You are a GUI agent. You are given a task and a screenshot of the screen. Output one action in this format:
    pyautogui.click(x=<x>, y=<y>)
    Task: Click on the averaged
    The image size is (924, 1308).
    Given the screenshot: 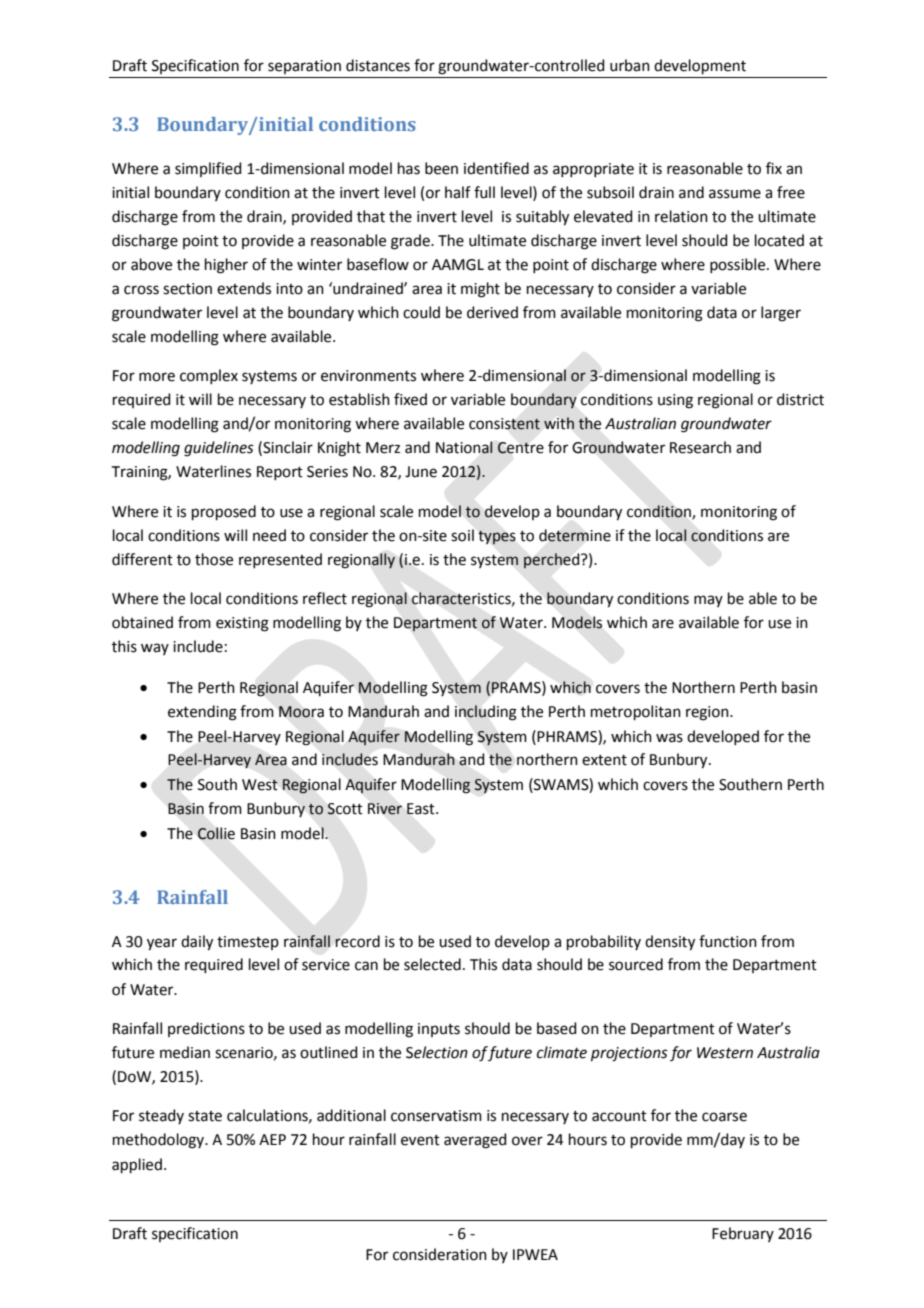 What is the action you would take?
    pyautogui.click(x=475, y=1141)
